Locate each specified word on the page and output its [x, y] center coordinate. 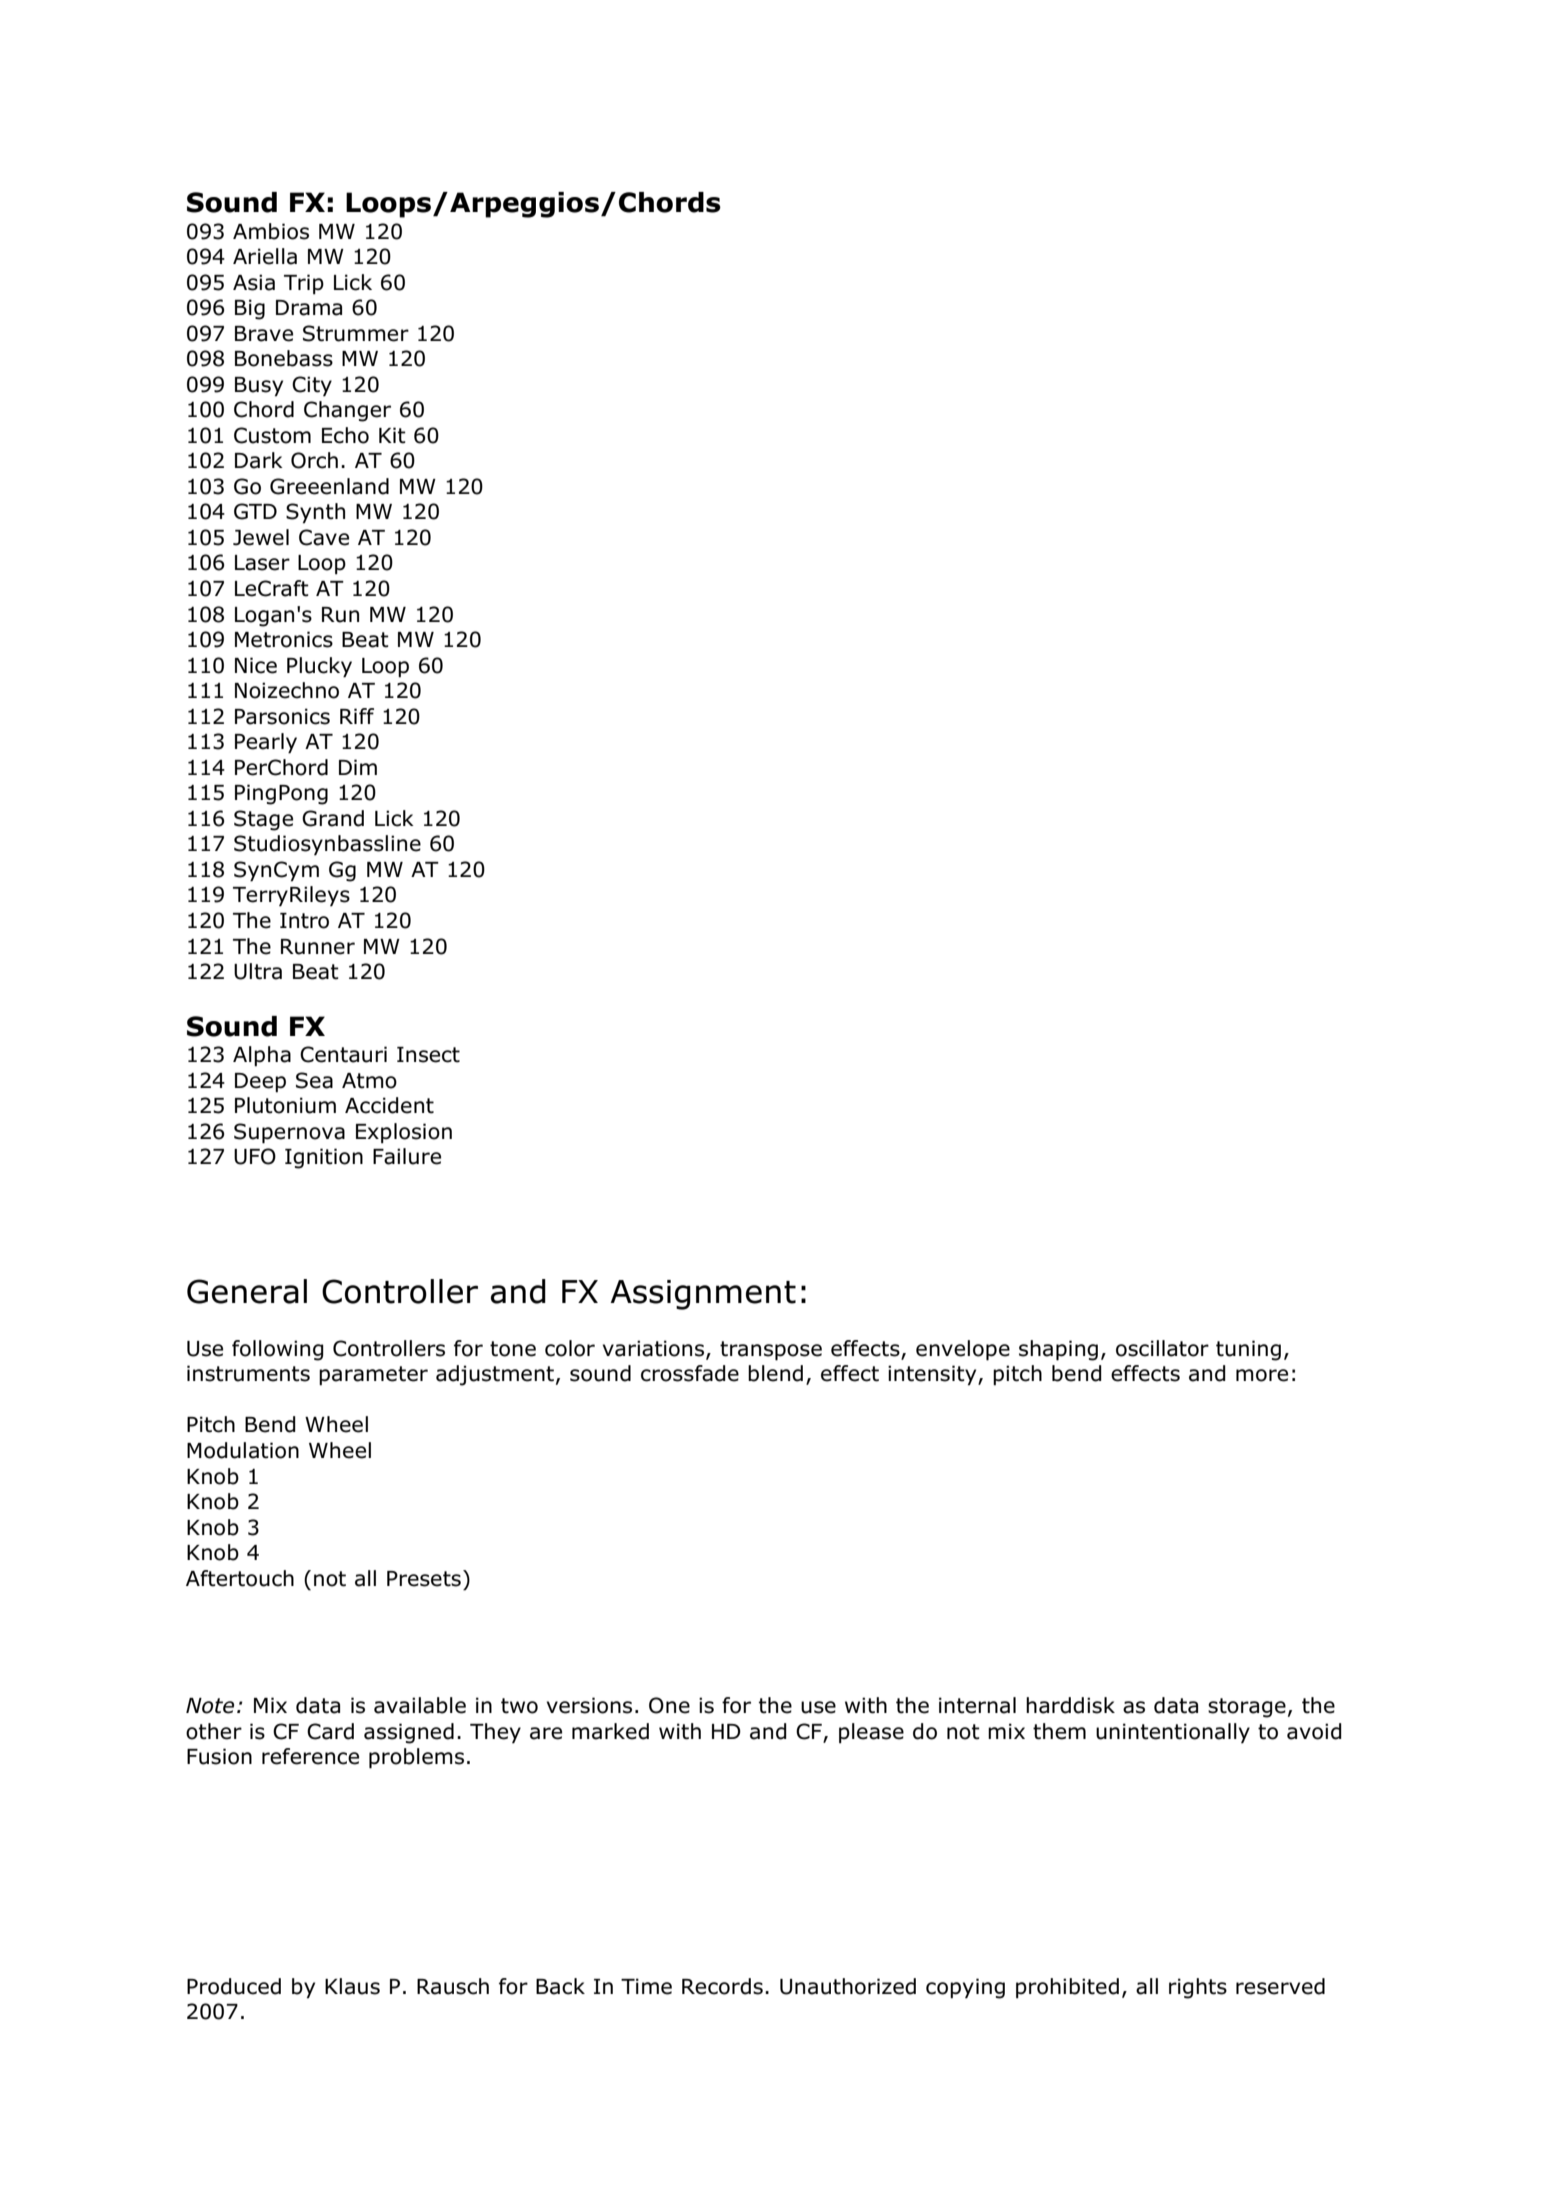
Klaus [352, 1986]
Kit [392, 435]
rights [1198, 1988]
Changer [347, 411]
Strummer [356, 333]
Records [722, 1986]
